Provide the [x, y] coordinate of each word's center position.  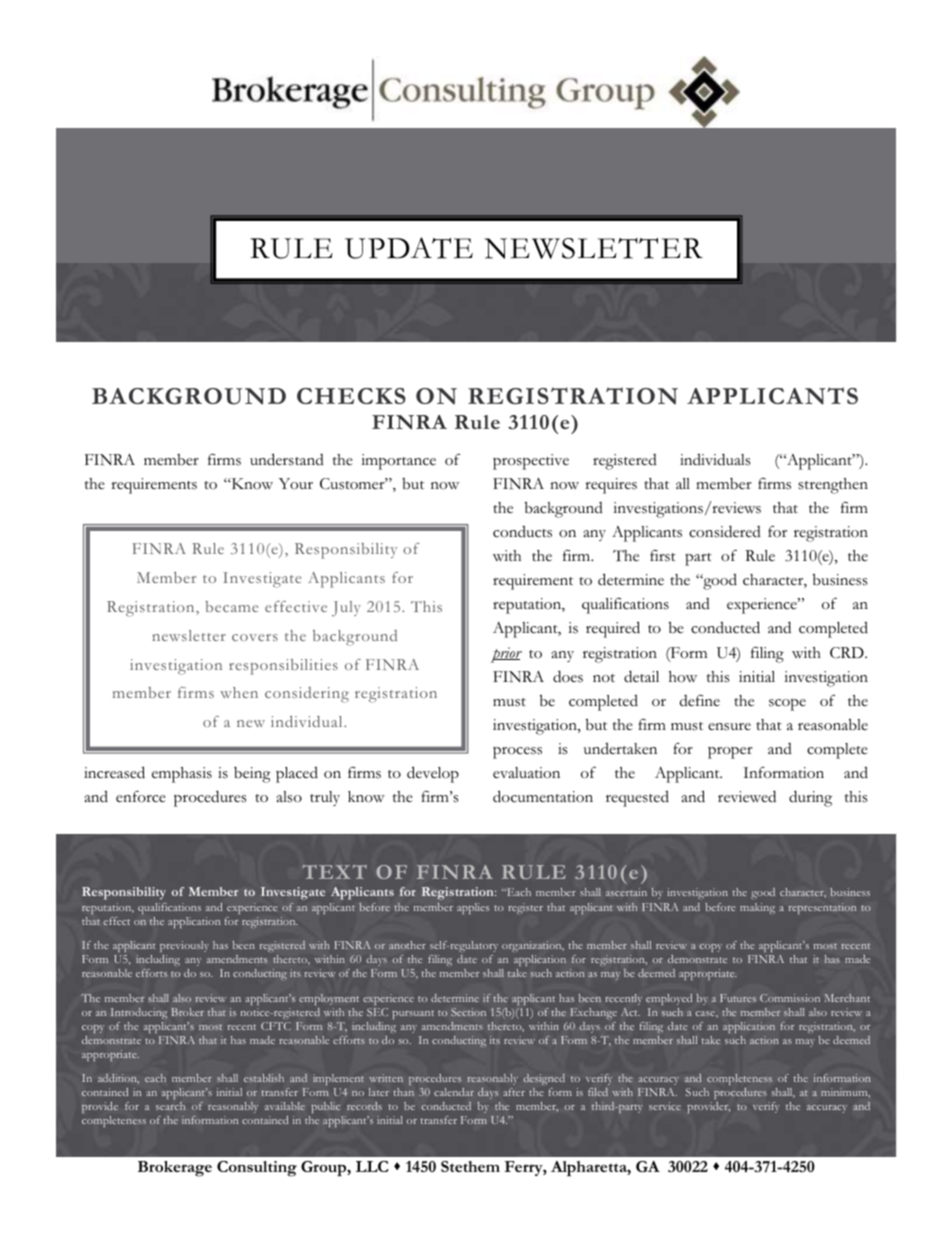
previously [184, 948]
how [683, 677]
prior [506, 655]
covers [255, 637]
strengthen [833, 486]
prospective [531, 462]
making [757, 908]
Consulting [257, 1169]
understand [287, 459]
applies [473, 908]
